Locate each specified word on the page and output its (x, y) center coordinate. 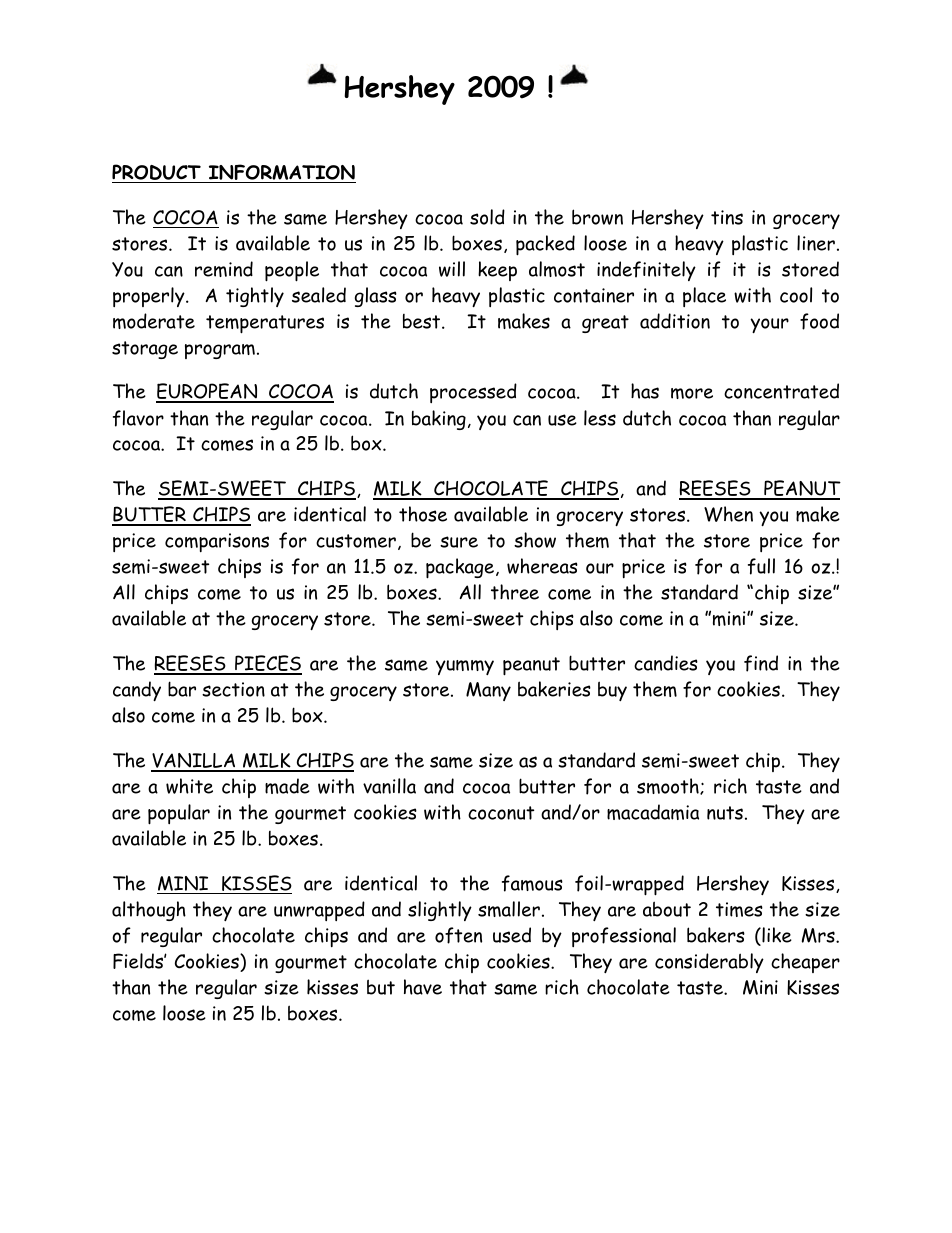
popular (179, 814)
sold (487, 217)
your (769, 325)
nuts (725, 813)
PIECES (267, 664)
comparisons (217, 542)
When (728, 514)
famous (532, 883)
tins (727, 217)
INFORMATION (281, 173)
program (220, 351)
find (761, 663)
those (423, 514)
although (149, 911)
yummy (465, 667)
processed (473, 393)
